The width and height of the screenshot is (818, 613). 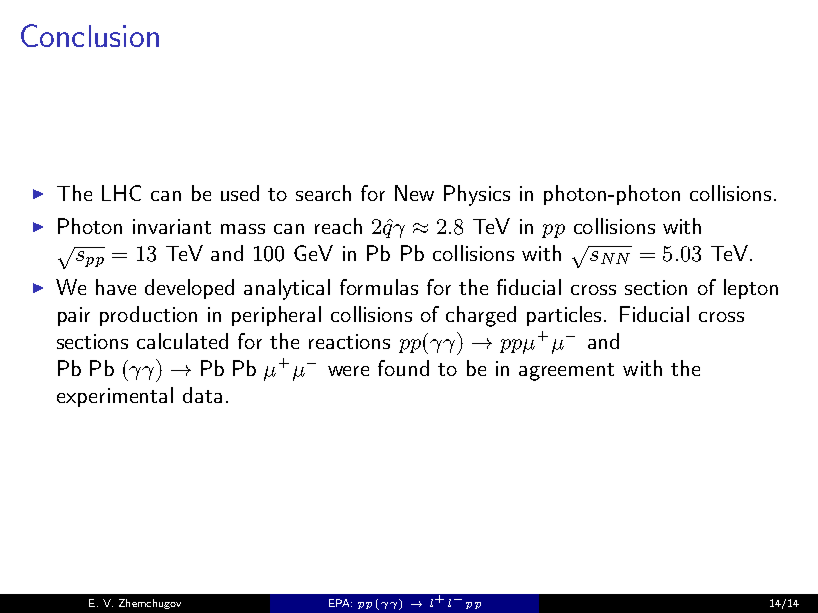 I want to click on New, so click(x=414, y=193).
